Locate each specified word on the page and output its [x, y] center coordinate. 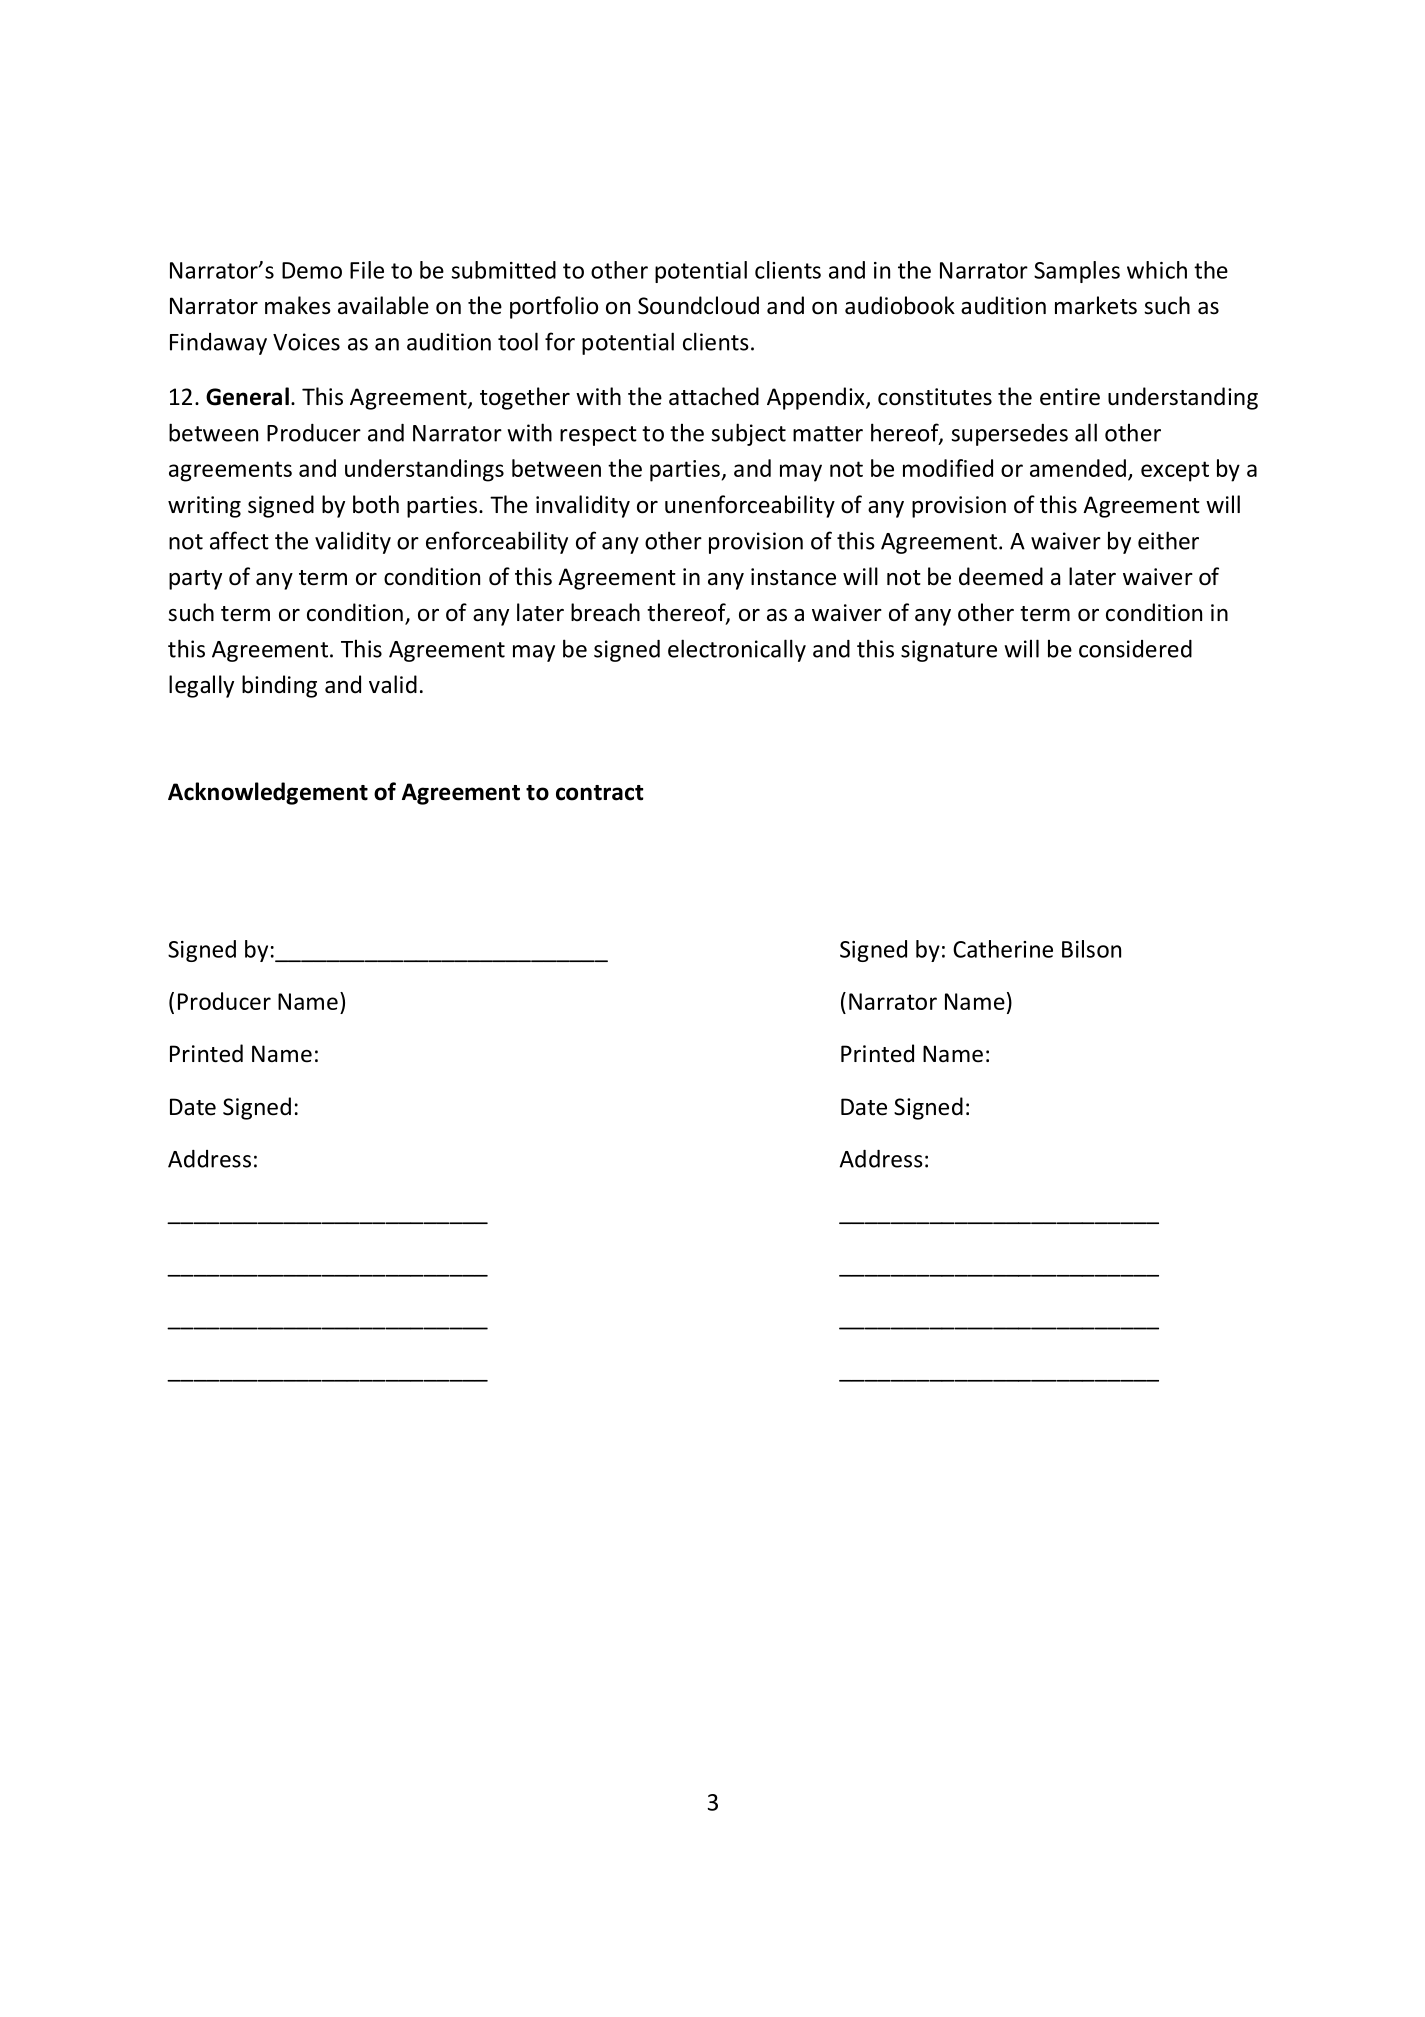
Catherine [1003, 949]
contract [600, 793]
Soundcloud [698, 305]
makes [298, 305]
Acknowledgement [268, 793]
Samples [1077, 272]
